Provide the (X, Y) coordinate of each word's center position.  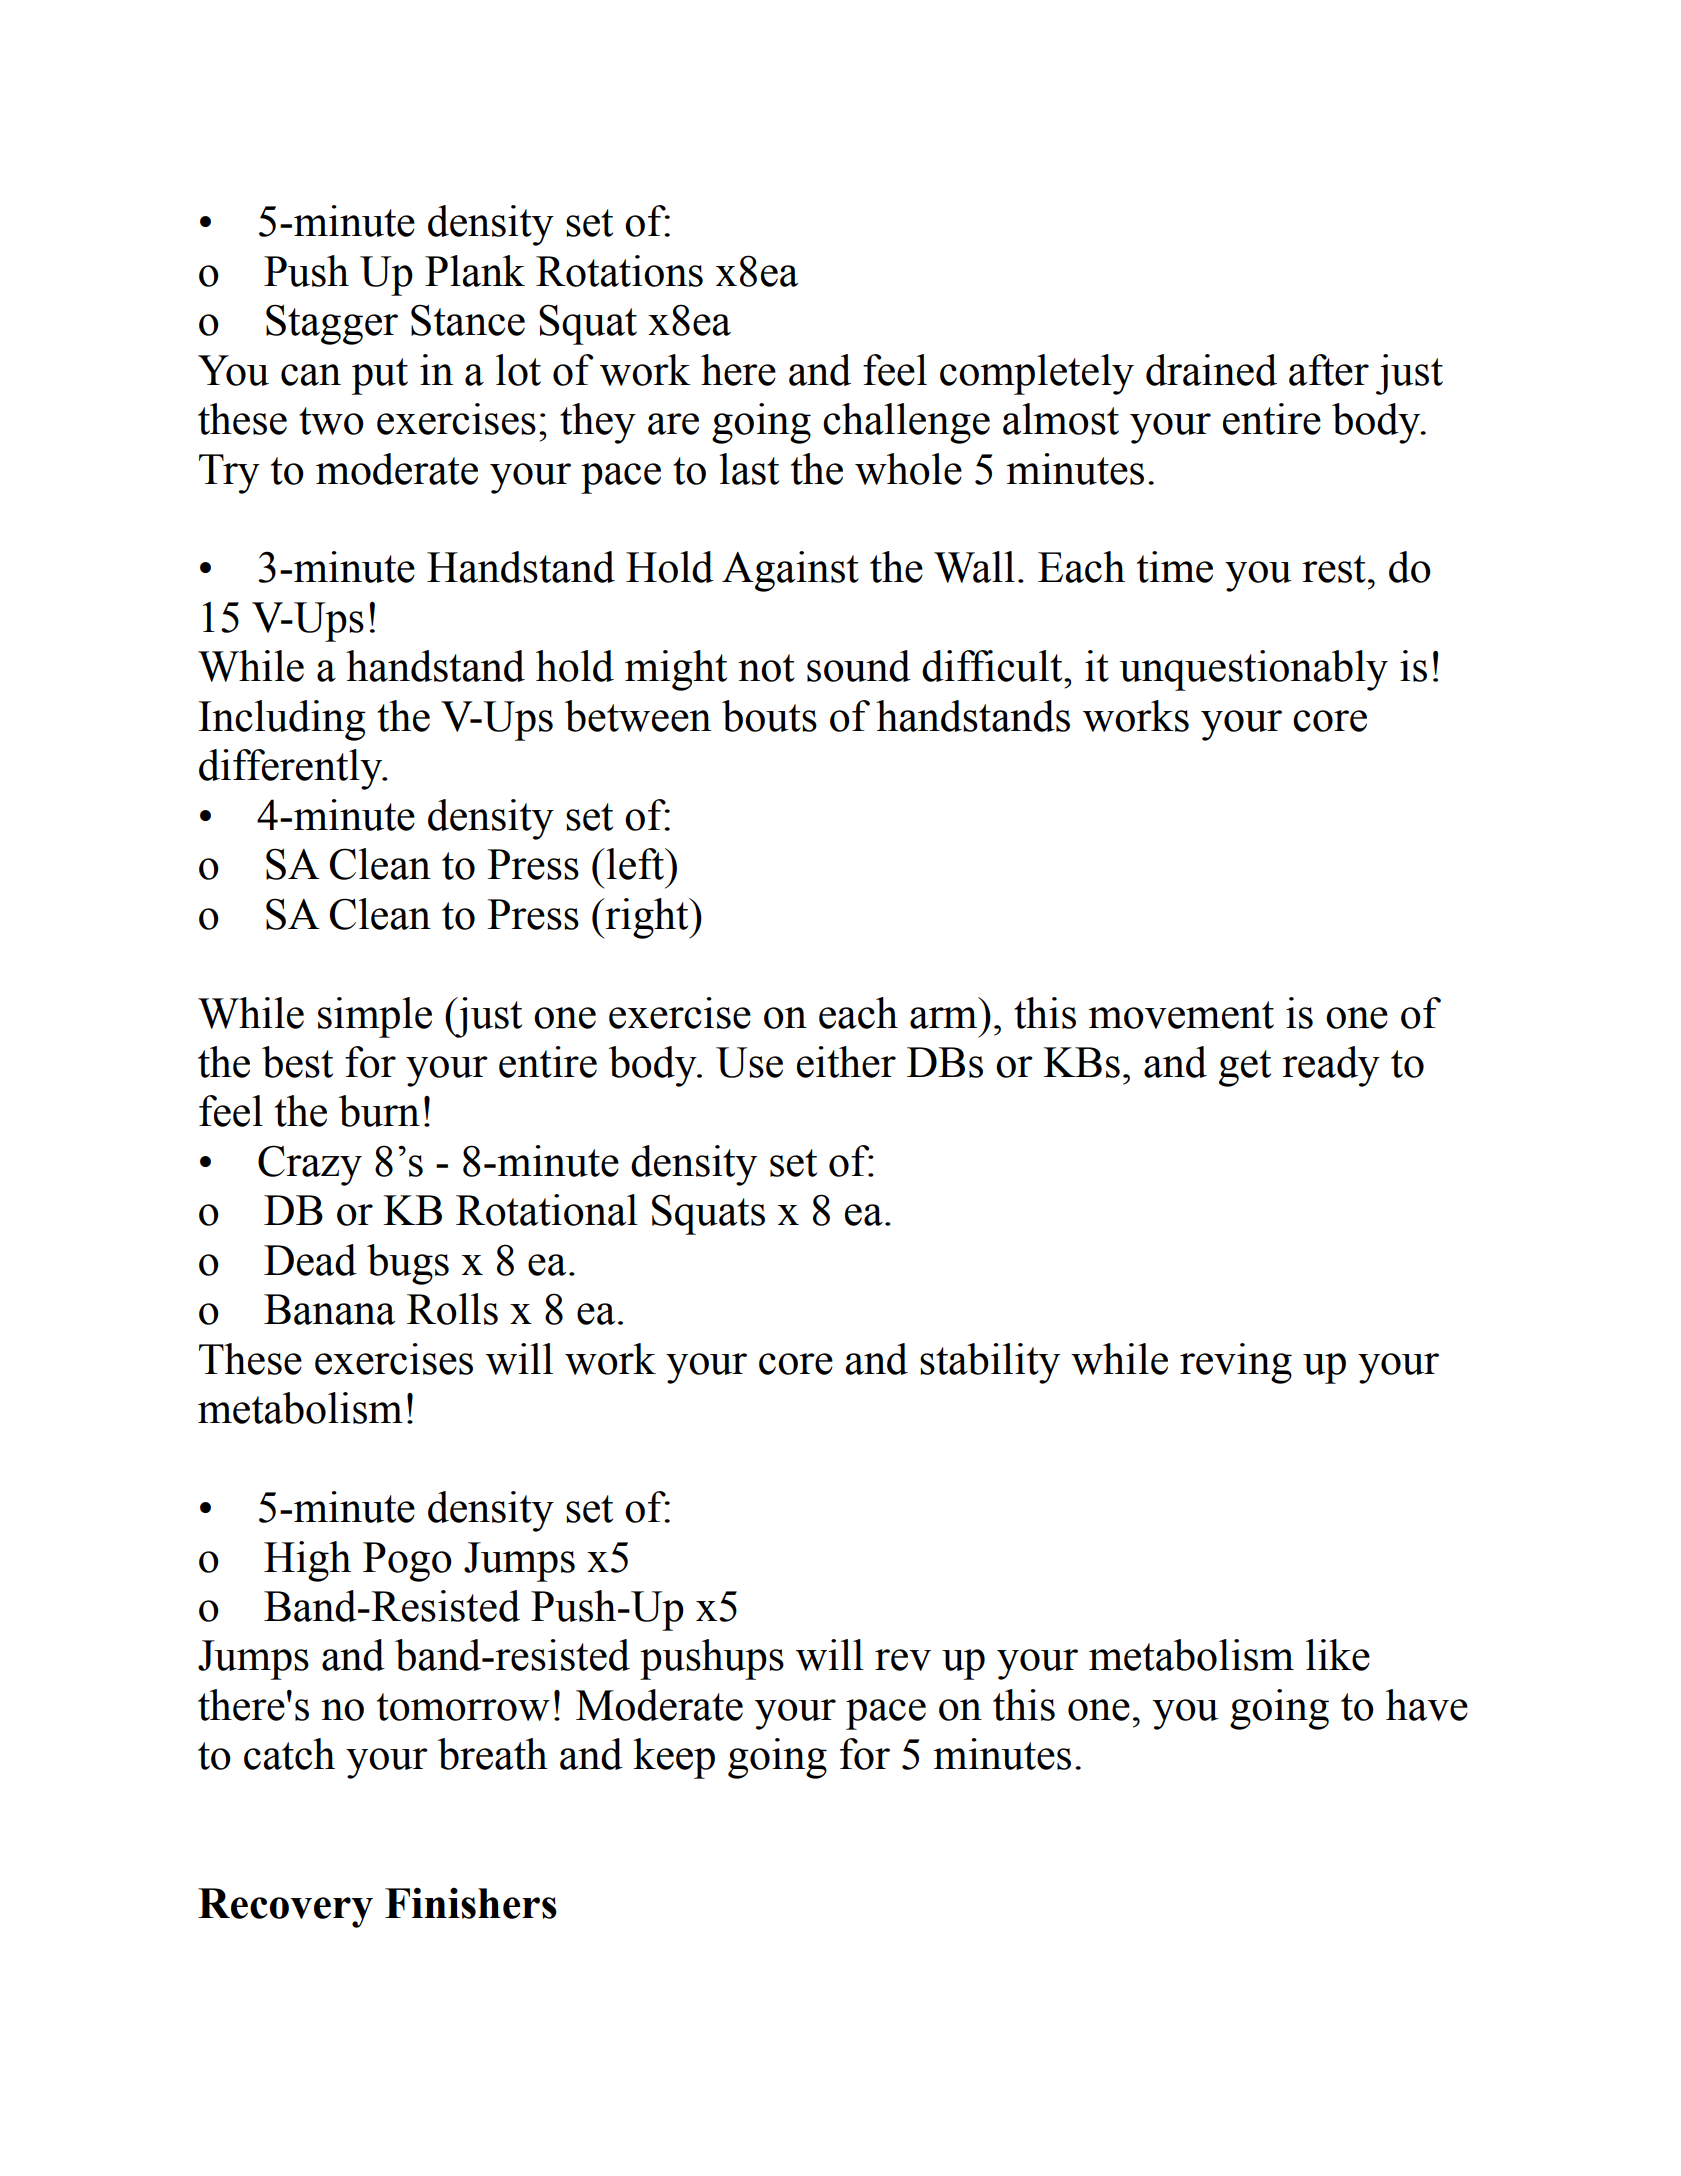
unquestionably (1253, 670)
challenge (906, 423)
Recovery (285, 1908)
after (1329, 370)
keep (674, 1758)
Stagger (332, 324)
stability (990, 1363)
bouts (769, 716)
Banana (329, 1309)
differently (292, 769)
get (1245, 1068)
